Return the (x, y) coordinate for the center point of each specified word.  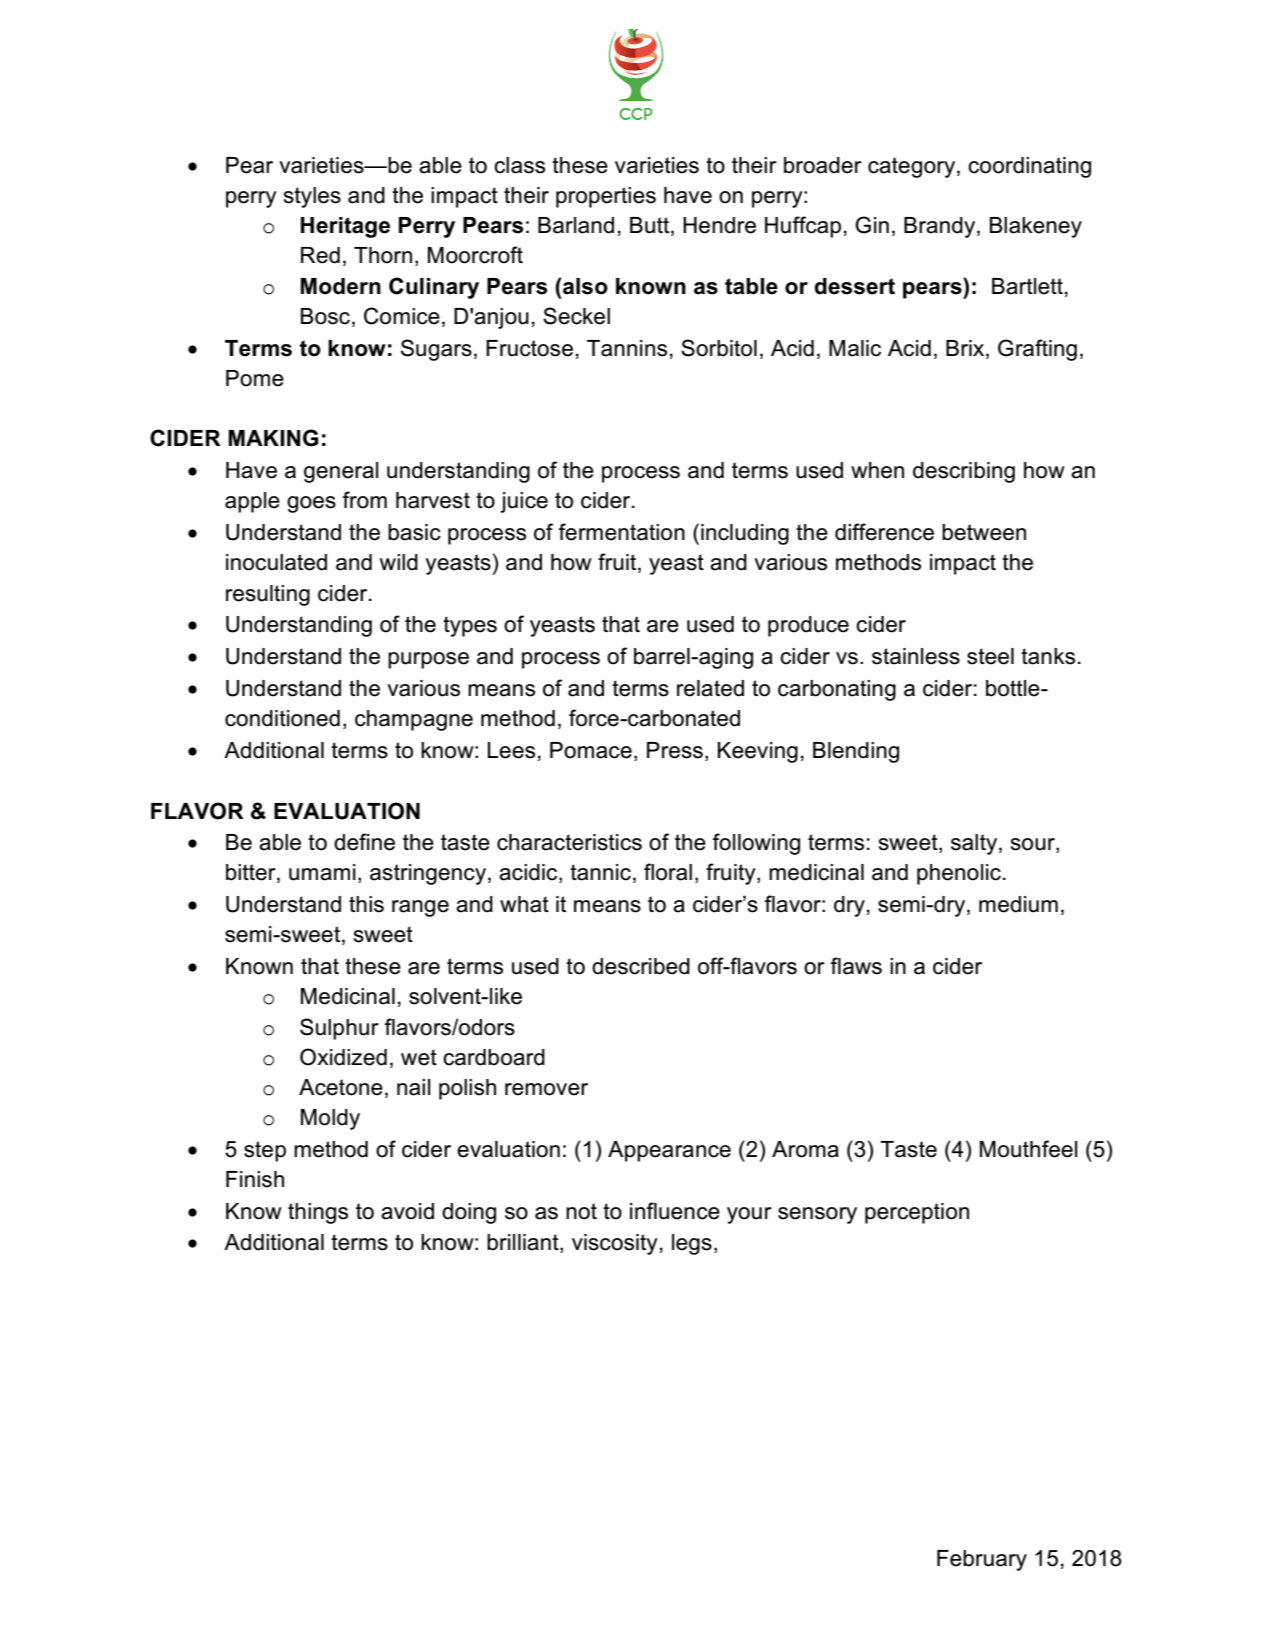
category (913, 167)
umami (322, 872)
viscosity (615, 1244)
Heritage (345, 227)
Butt (651, 226)
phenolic (959, 874)
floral (668, 872)
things (318, 1213)
